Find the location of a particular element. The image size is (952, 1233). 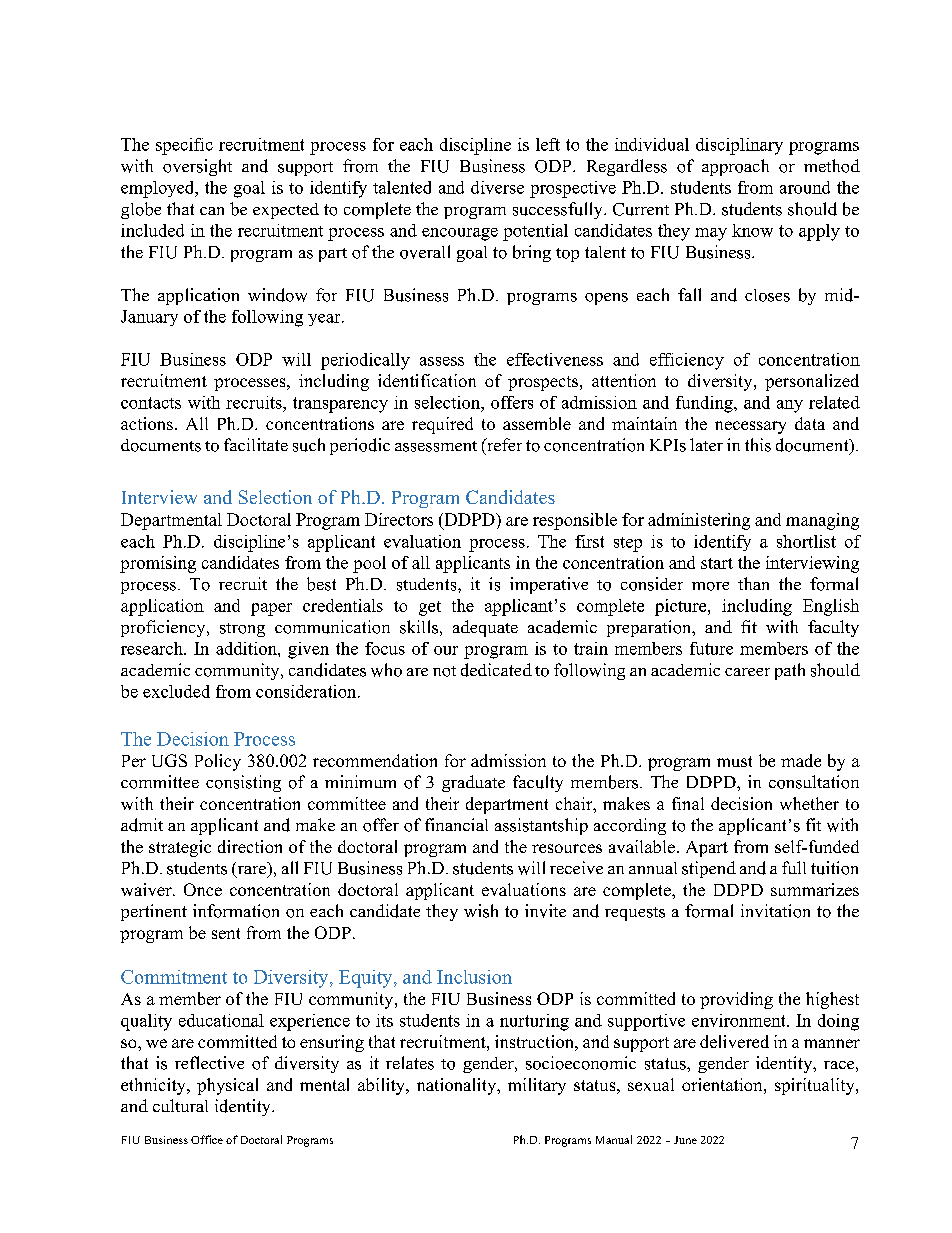

adequate is located at coordinates (485, 628).
